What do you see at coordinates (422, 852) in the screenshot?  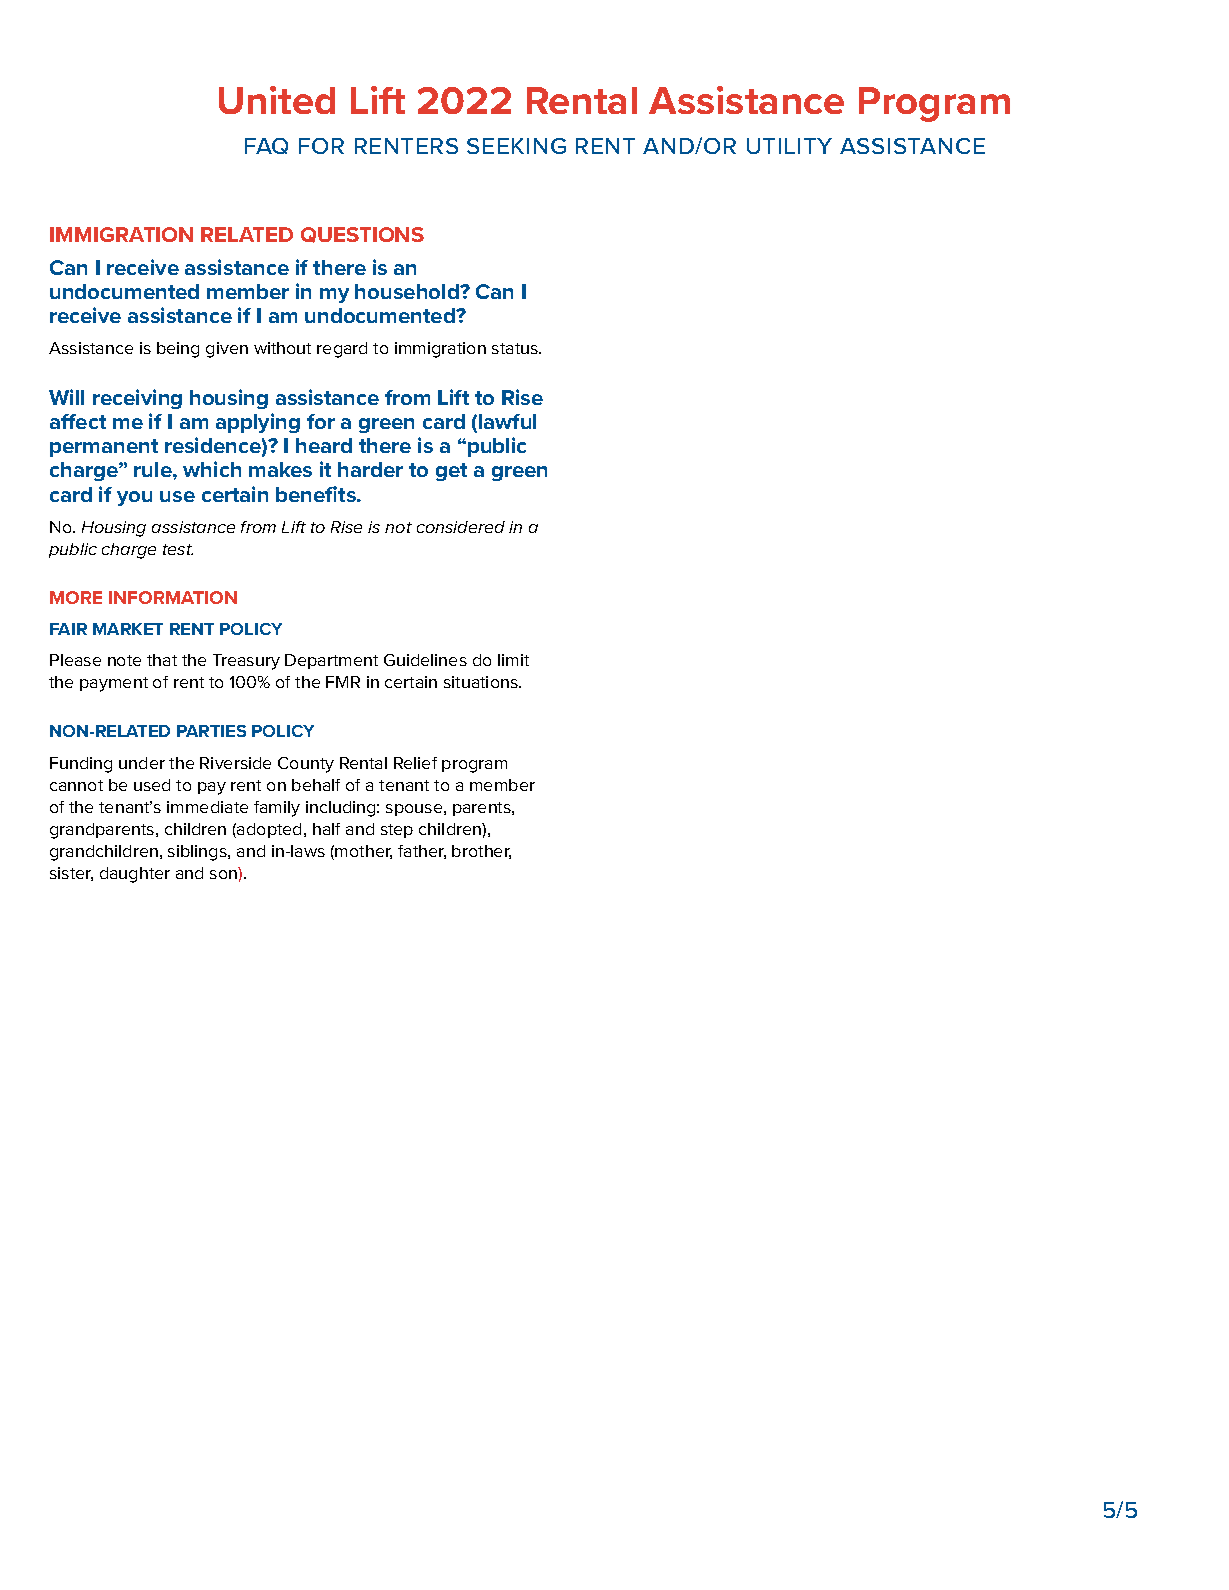 I see `father` at bounding box center [422, 852].
